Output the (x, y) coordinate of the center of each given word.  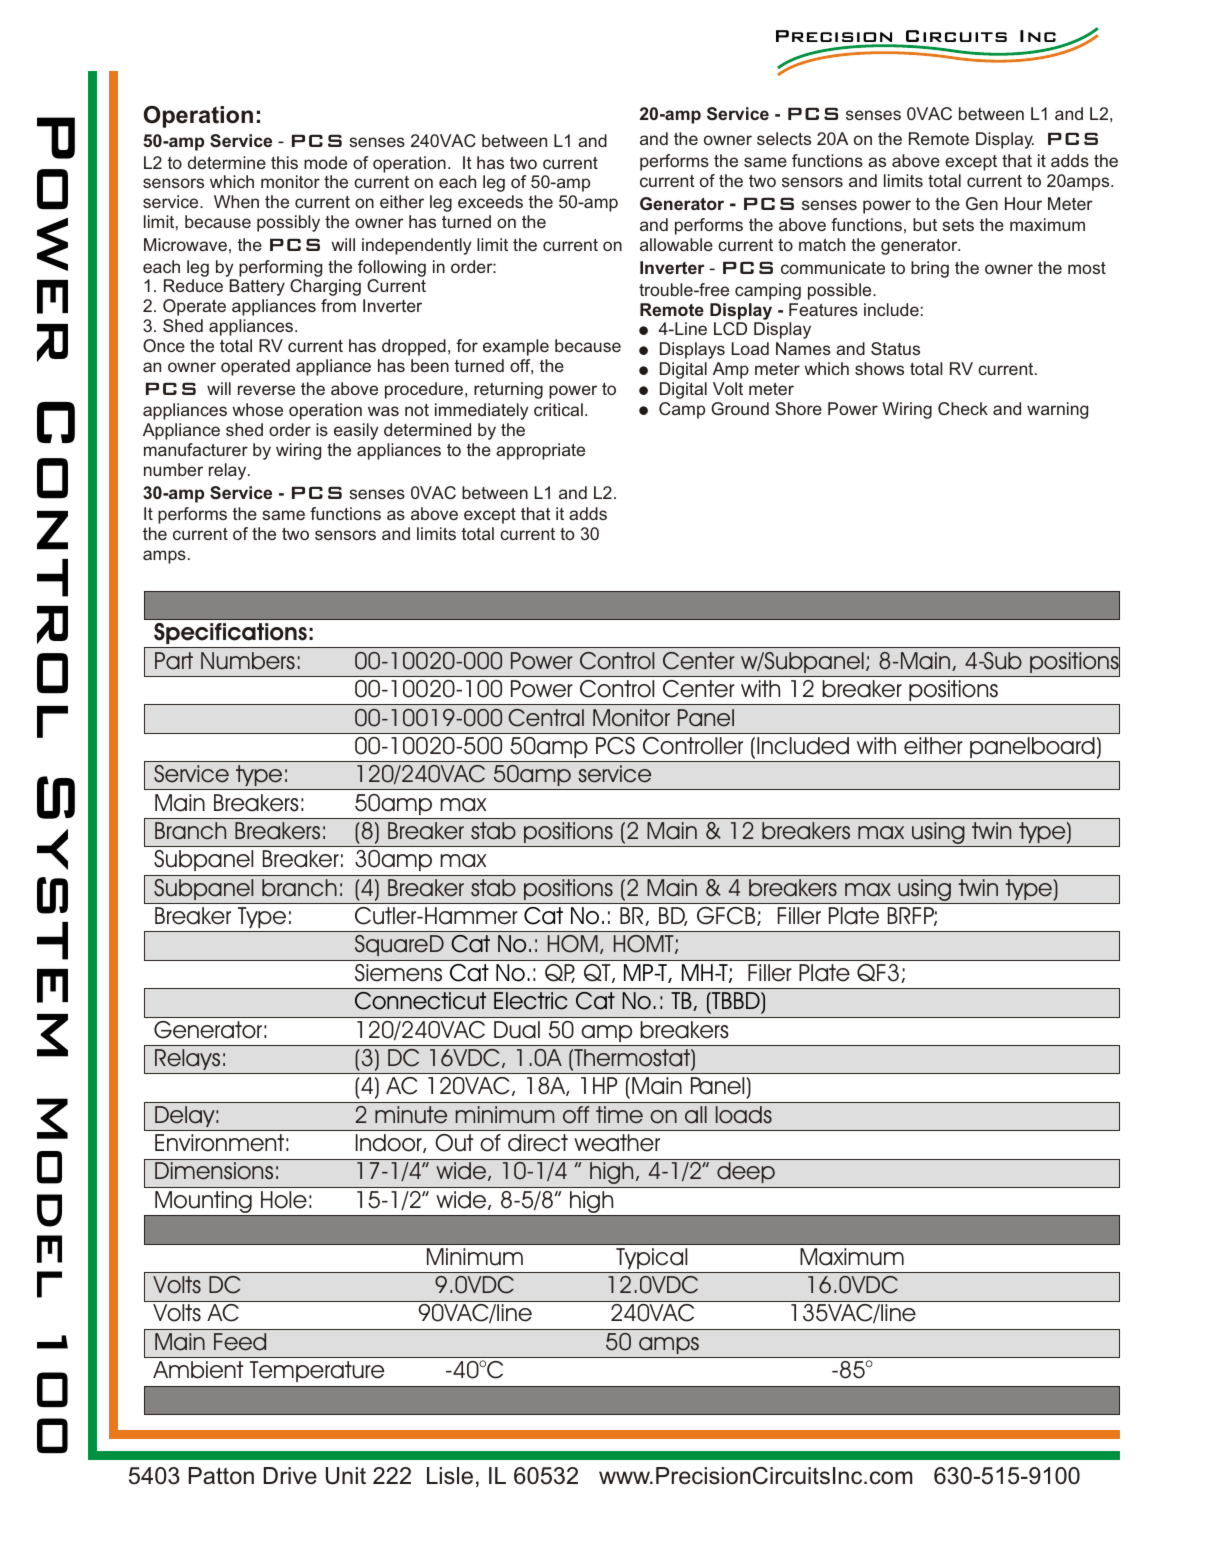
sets (958, 225)
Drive (290, 1476)
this (284, 162)
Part (174, 661)
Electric (531, 1001)
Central (546, 718)
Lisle (450, 1476)
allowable (676, 244)
